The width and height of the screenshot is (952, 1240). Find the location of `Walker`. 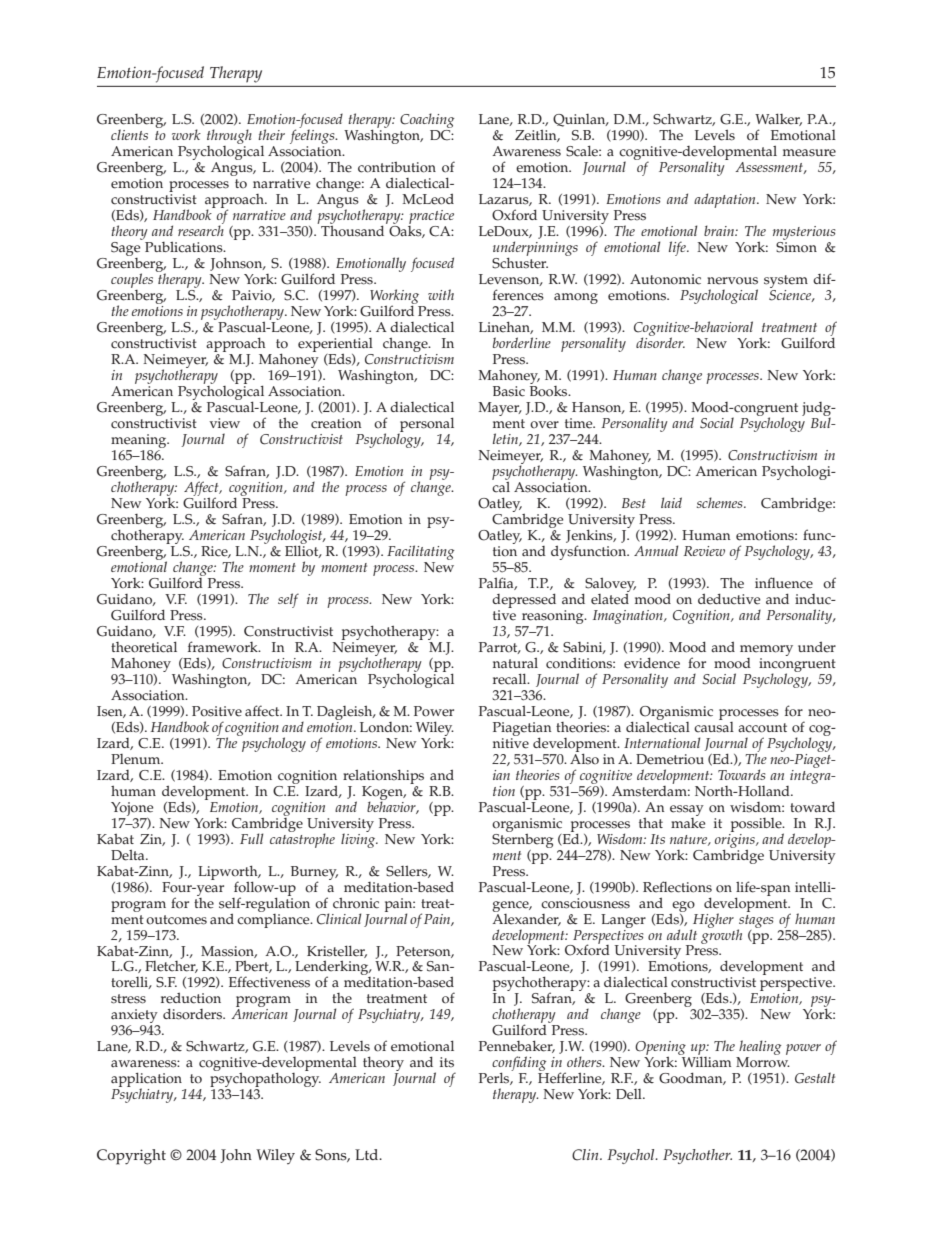

Walker is located at coordinates (778, 119).
